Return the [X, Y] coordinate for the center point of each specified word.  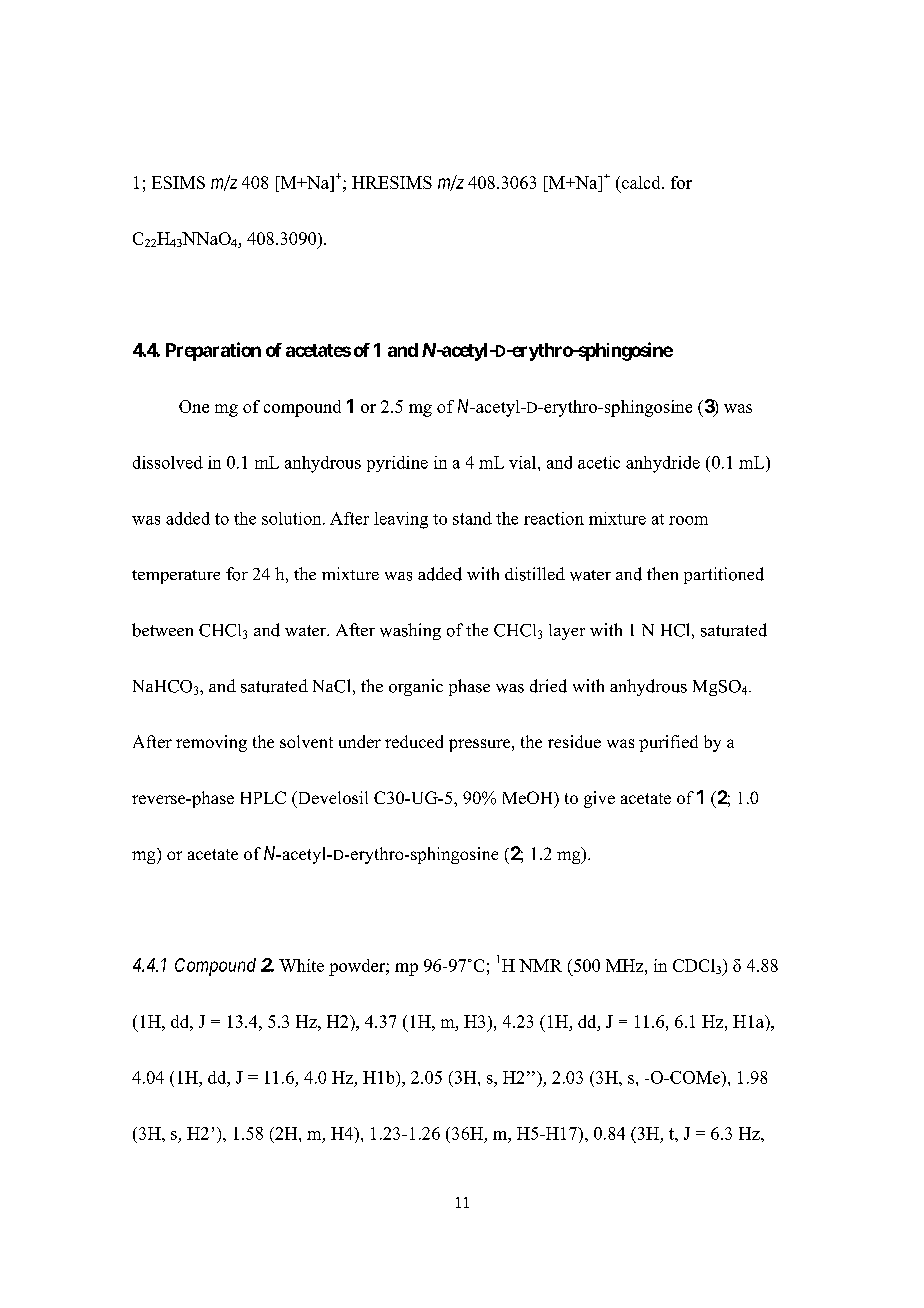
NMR [540, 965]
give [599, 799]
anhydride [663, 464]
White [301, 965]
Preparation [213, 351]
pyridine [397, 464]
